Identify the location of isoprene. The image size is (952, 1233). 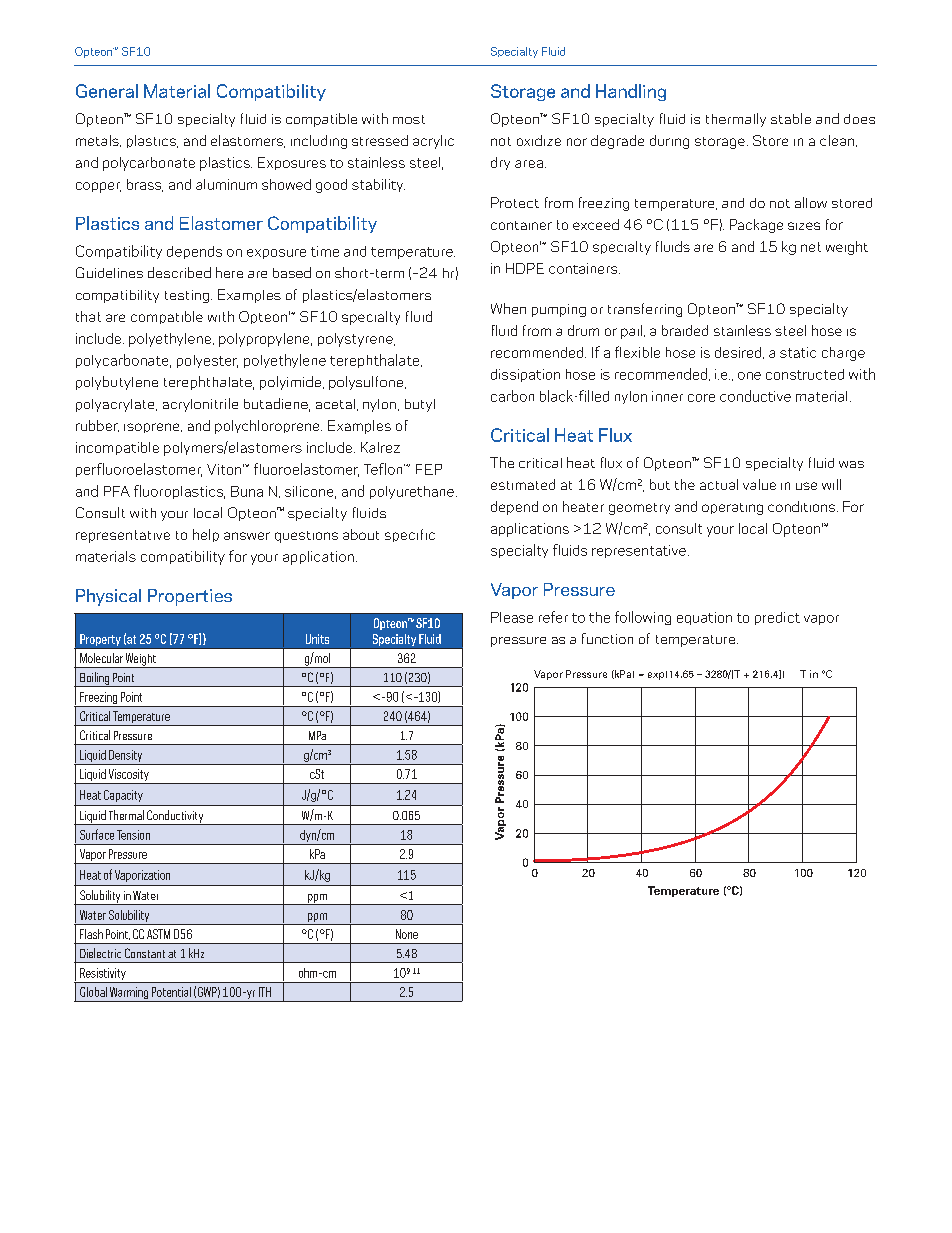
(153, 428).
